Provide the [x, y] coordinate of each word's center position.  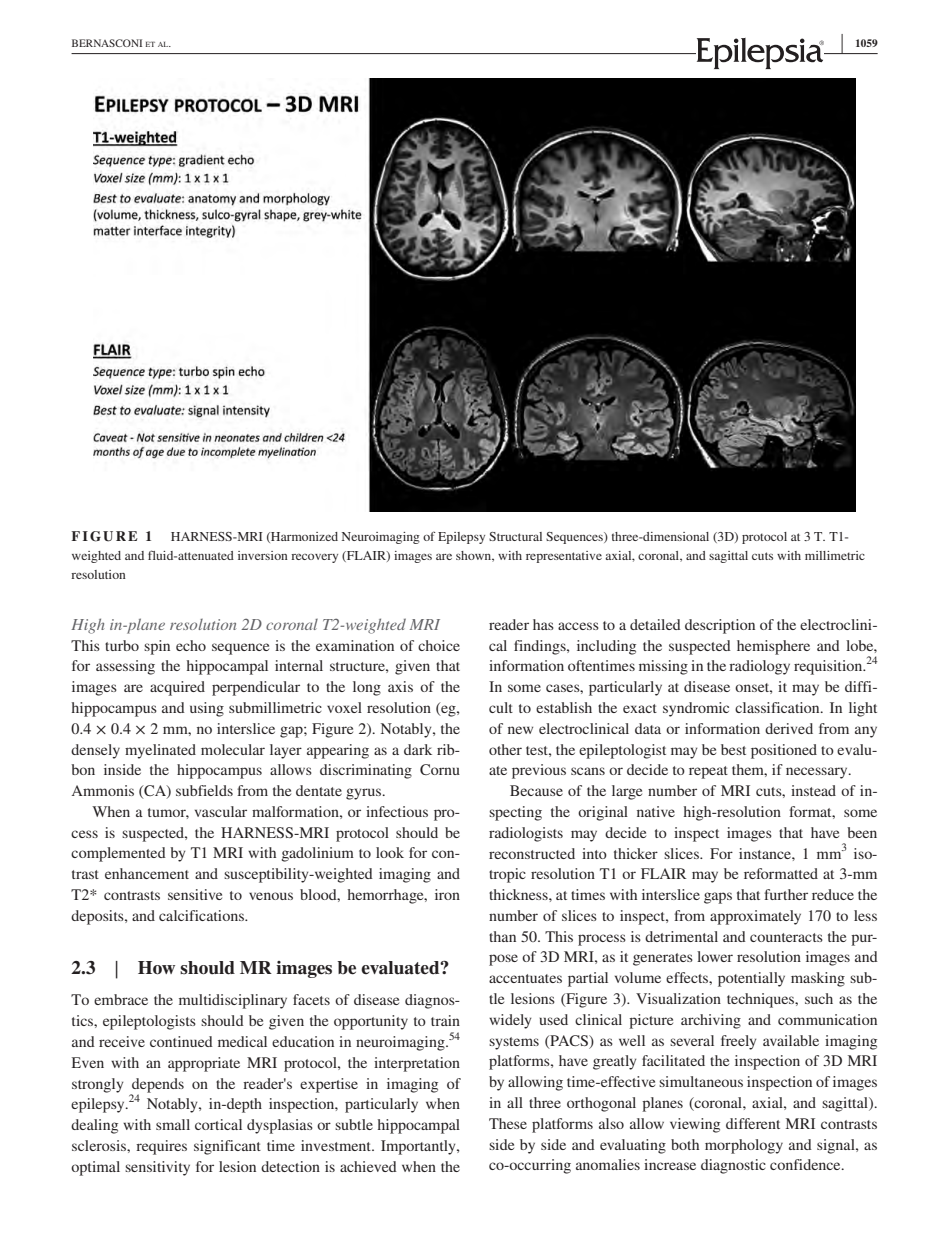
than [502, 936]
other [505, 749]
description [720, 626]
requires [161, 1147]
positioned [784, 751]
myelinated [160, 751]
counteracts [786, 937]
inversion [263, 555]
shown [475, 556]
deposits [98, 917]
